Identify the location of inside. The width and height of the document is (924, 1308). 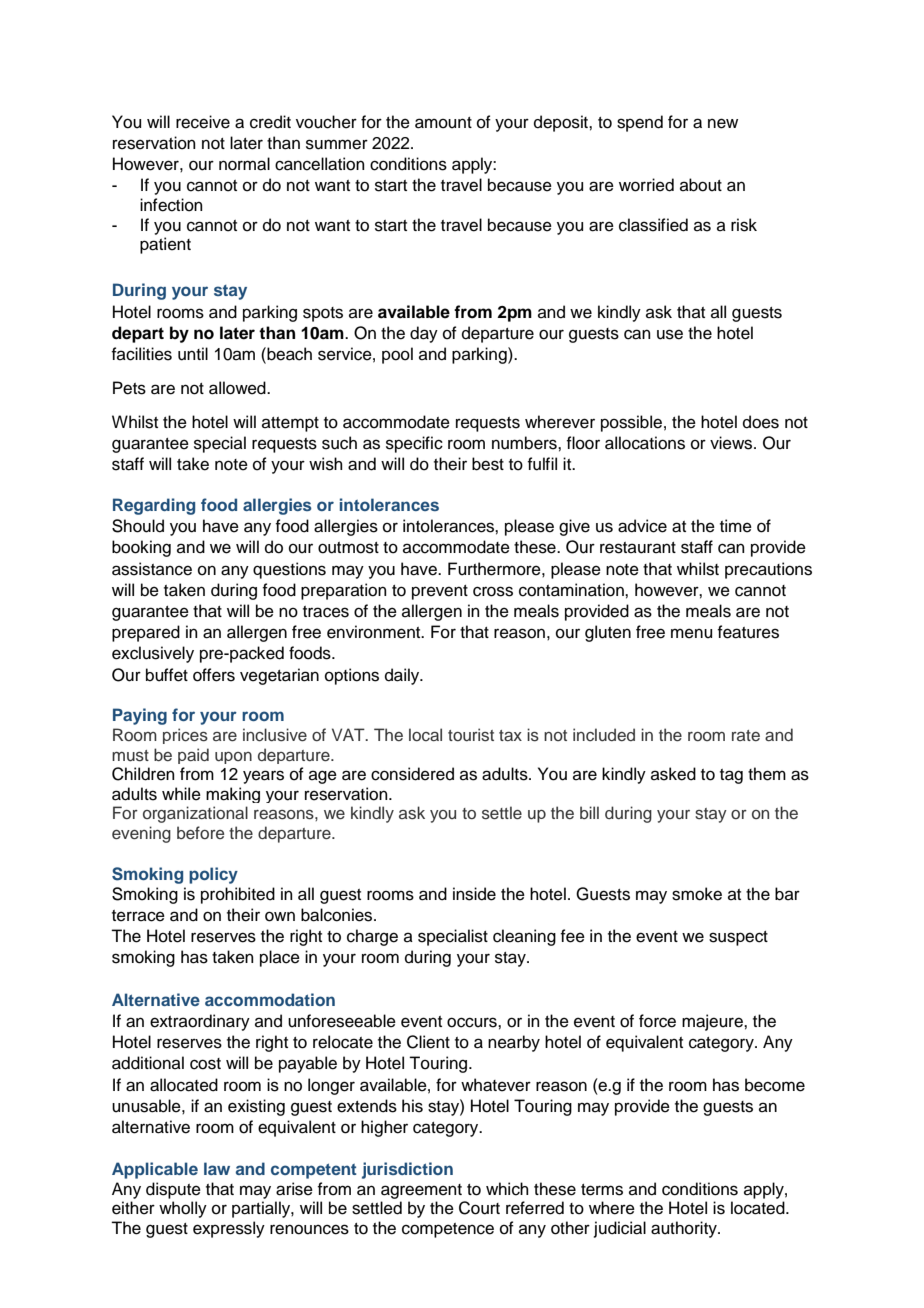
(474, 894).
